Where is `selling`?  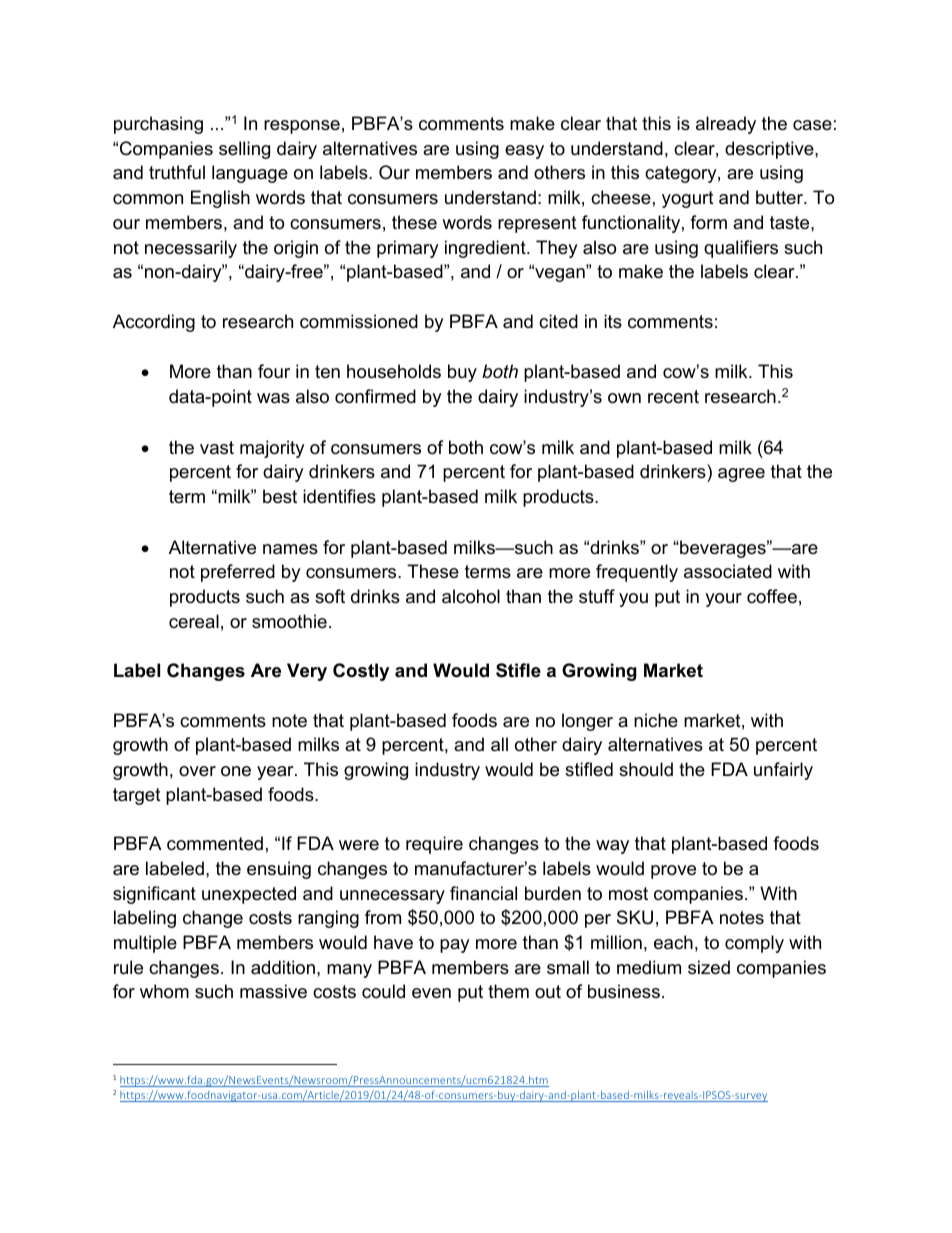
selling is located at coordinates (244, 150).
